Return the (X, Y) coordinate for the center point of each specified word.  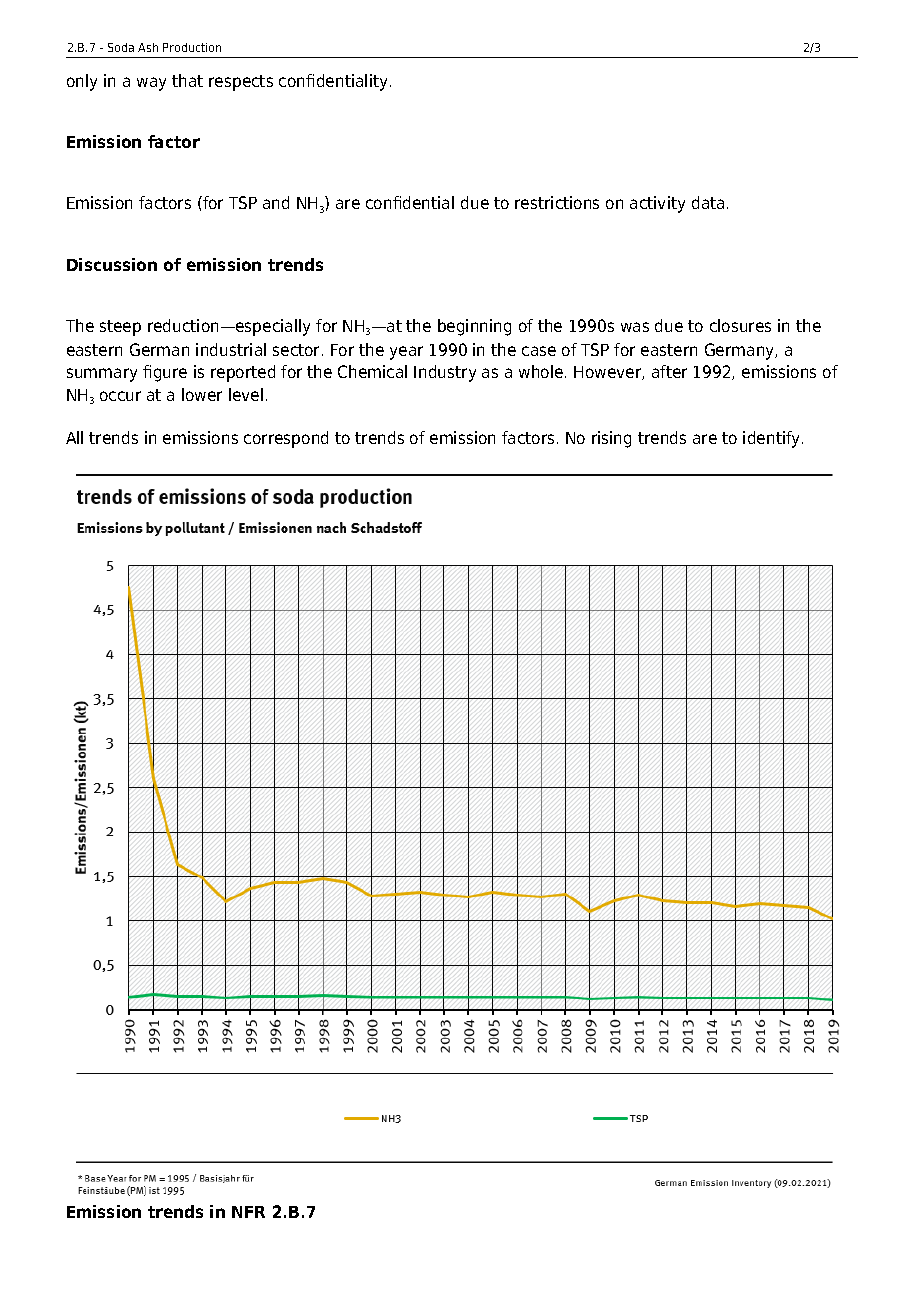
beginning (474, 327)
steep (120, 328)
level (246, 394)
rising (611, 439)
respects (241, 83)
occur (120, 396)
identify (773, 439)
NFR (248, 1212)
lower (202, 394)
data (708, 202)
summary (102, 375)
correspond (286, 439)
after (669, 371)
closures (740, 325)
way (151, 84)
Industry (445, 373)
